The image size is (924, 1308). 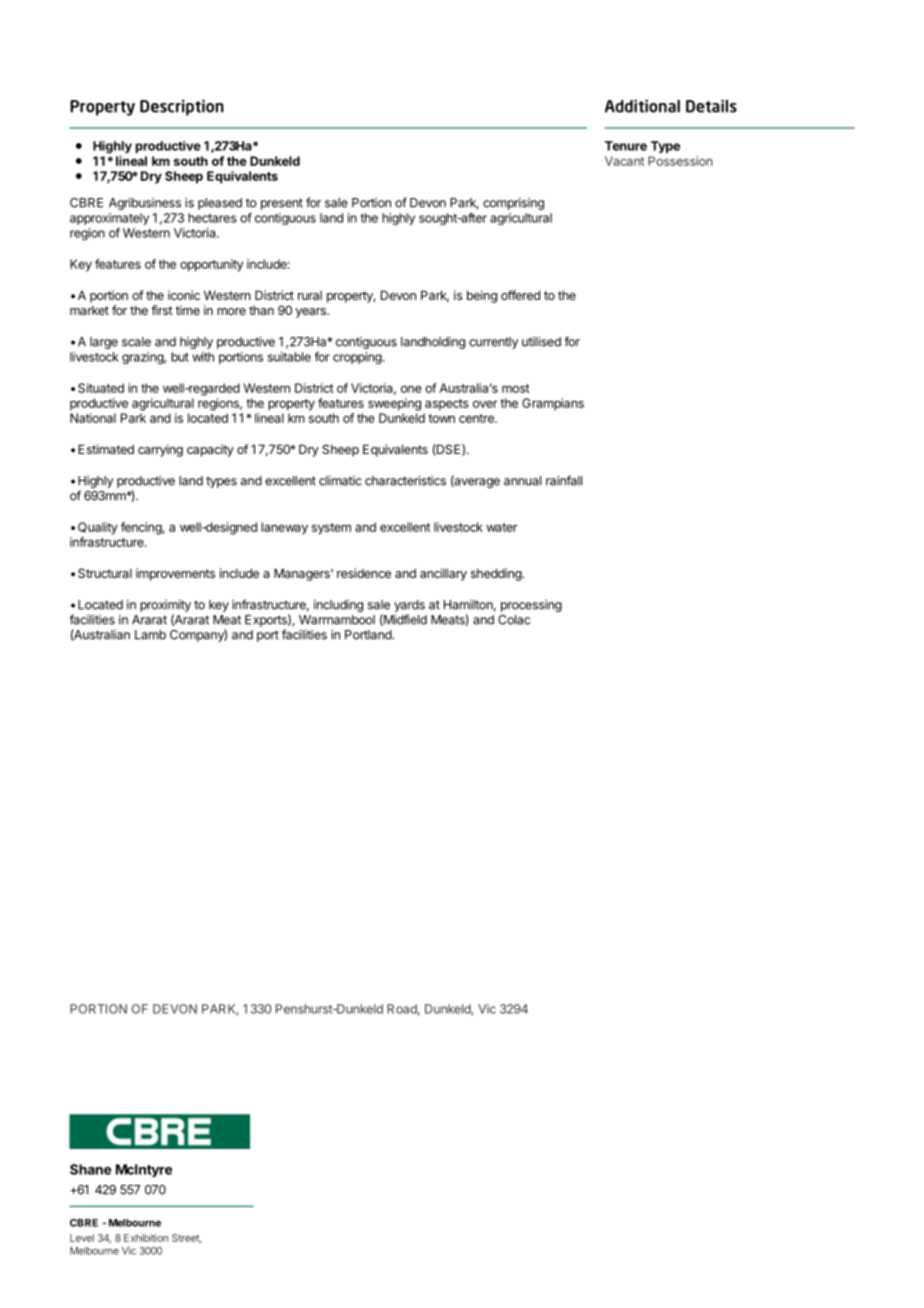 I want to click on characteristics, so click(x=405, y=480).
